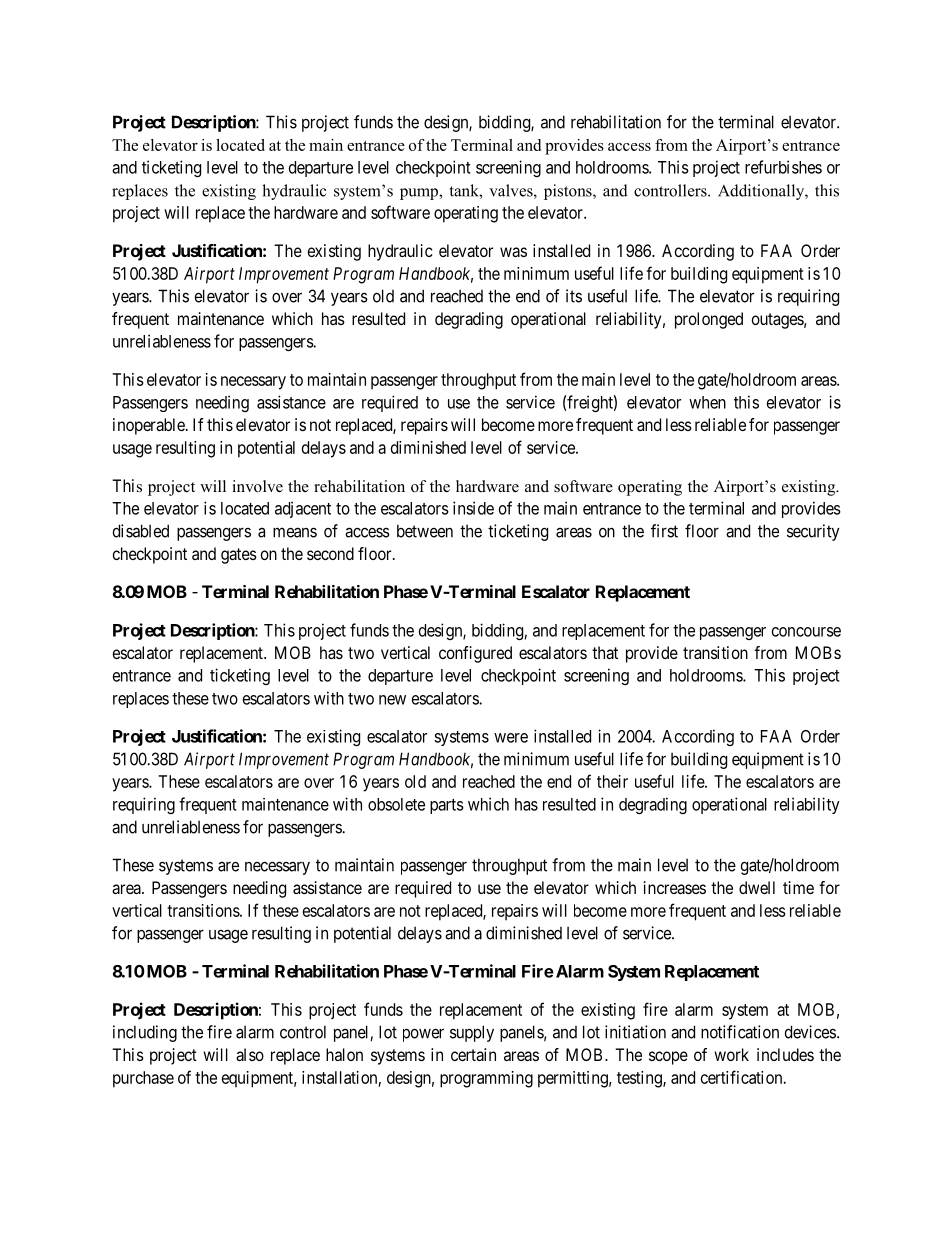 Image resolution: width=952 pixels, height=1233 pixels. What do you see at coordinates (447, 806) in the screenshot?
I see `parts` at bounding box center [447, 806].
